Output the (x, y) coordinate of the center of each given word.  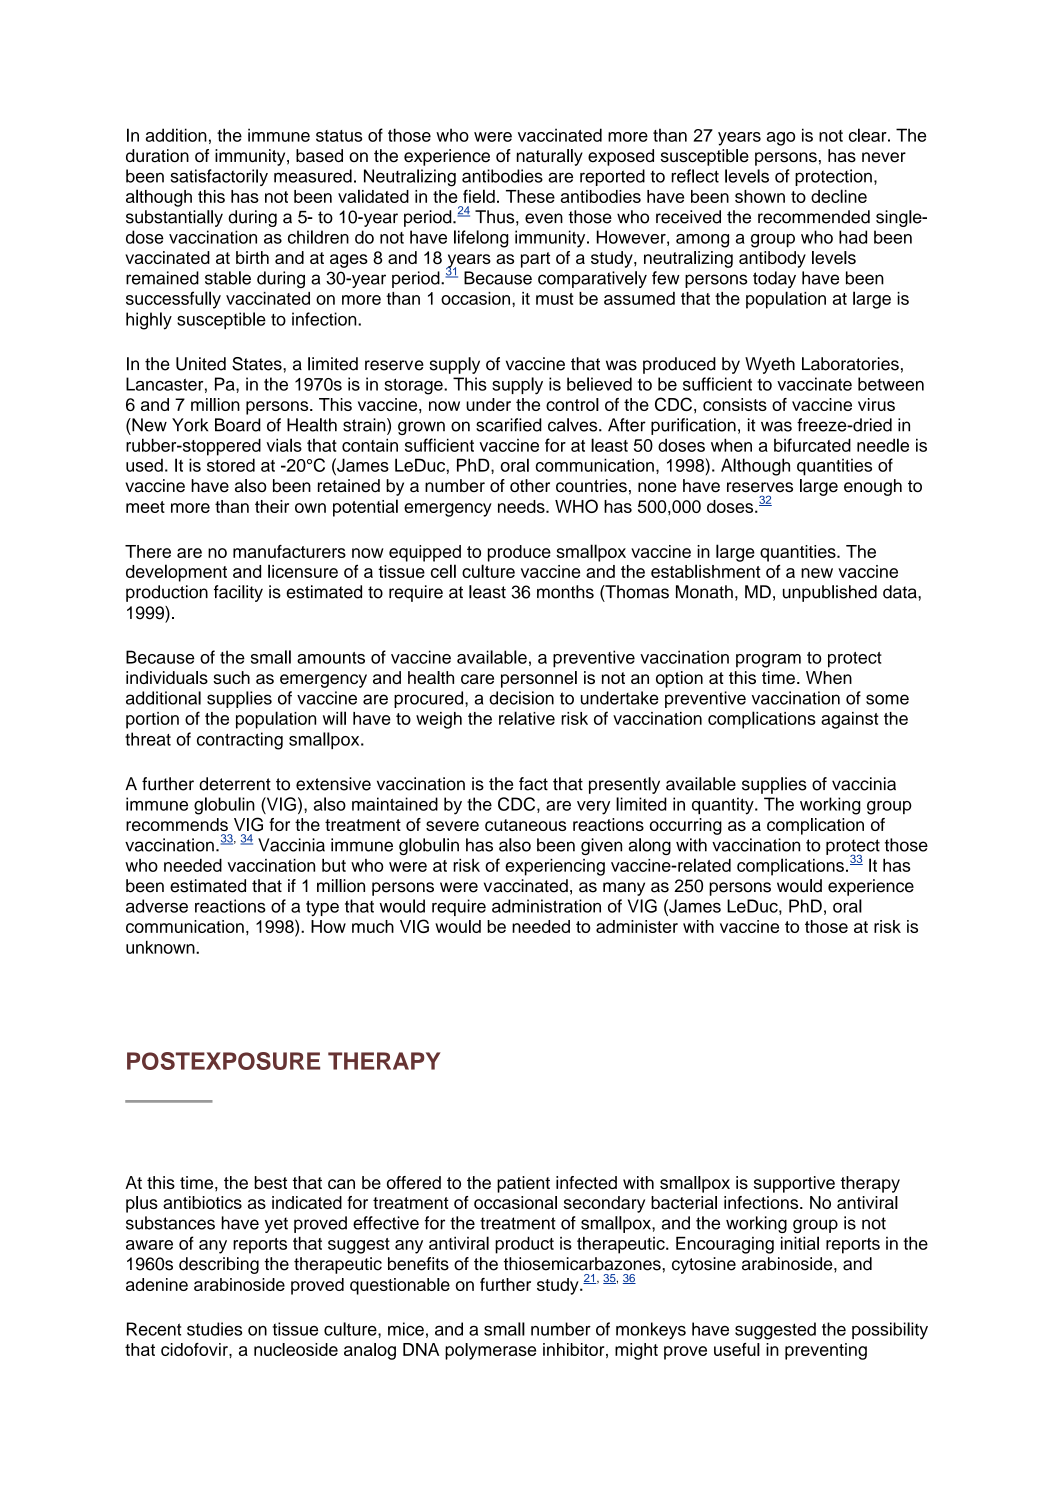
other (530, 486)
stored (231, 465)
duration (157, 156)
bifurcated (812, 445)
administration (546, 906)
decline (839, 196)
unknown (161, 947)
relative (527, 718)
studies (214, 1329)
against (850, 720)
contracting (240, 741)
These (530, 196)
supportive (794, 1184)
